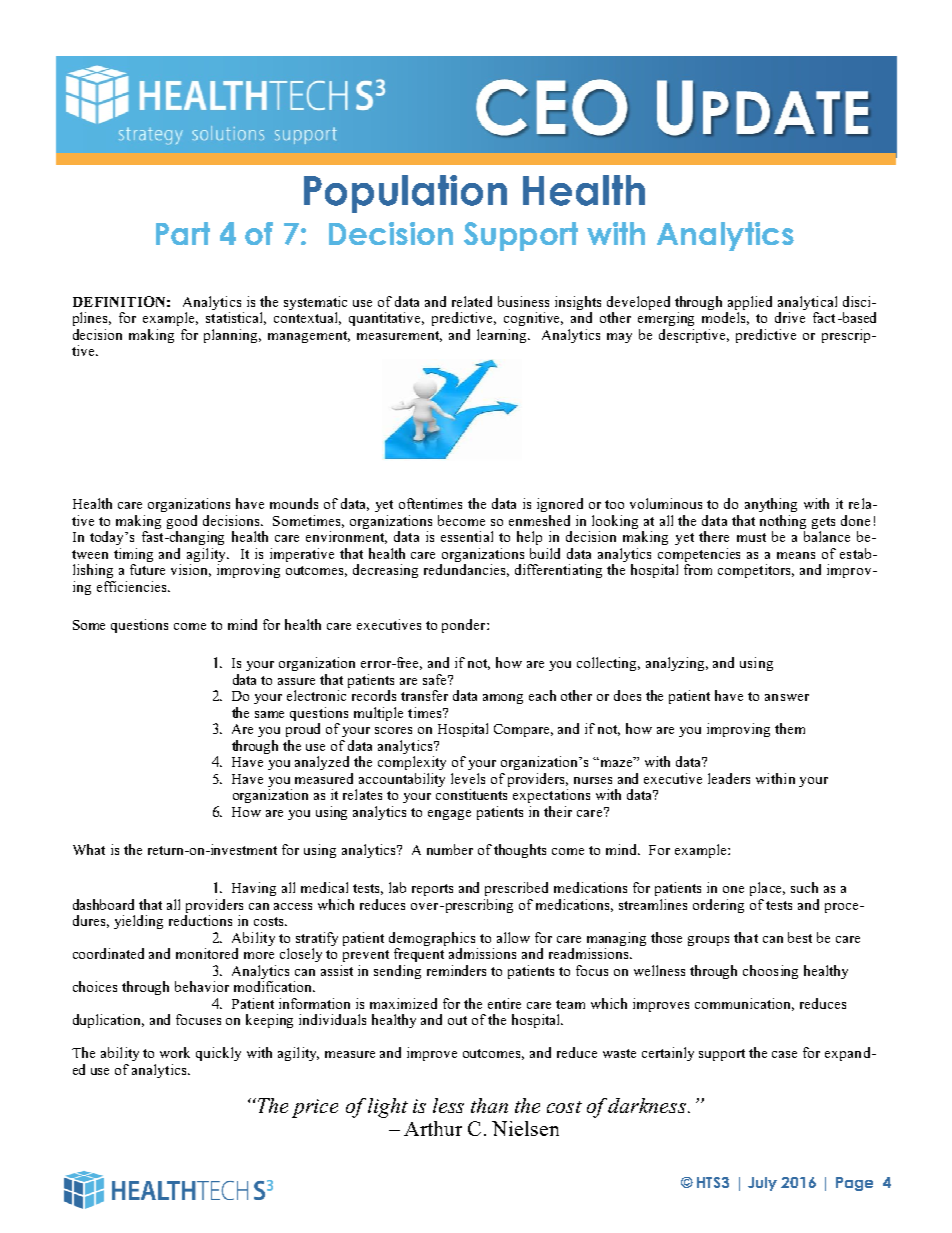 The width and height of the document is (952, 1233). I want to click on answer, so click(787, 697).
